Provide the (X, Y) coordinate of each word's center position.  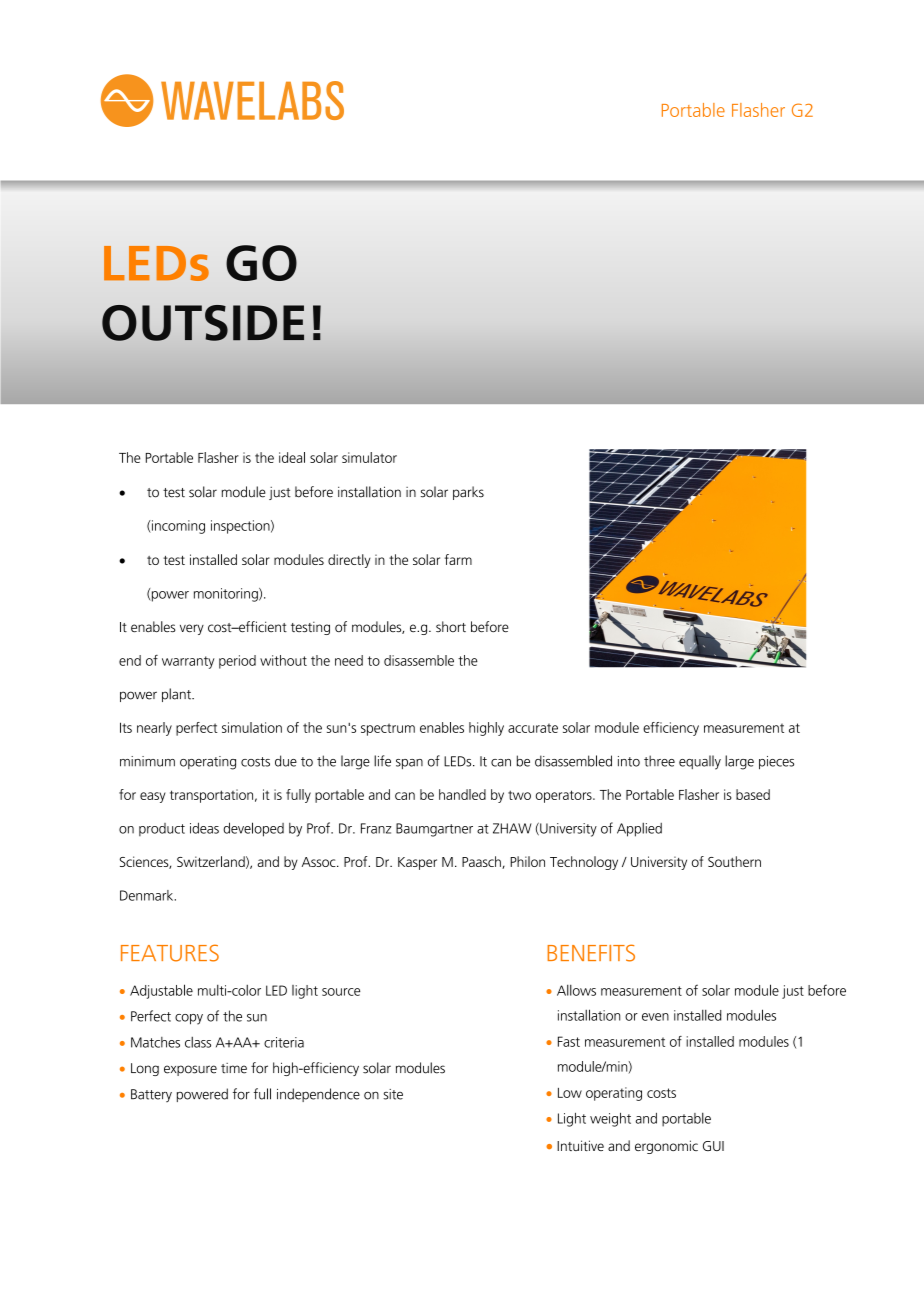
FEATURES (170, 953)
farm (458, 559)
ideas (204, 828)
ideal (292, 457)
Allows (576, 990)
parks (468, 493)
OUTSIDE (203, 323)
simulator (369, 457)
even (655, 1017)
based (753, 794)
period (237, 662)
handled (462, 794)
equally (700, 762)
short (451, 626)
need (349, 660)
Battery (151, 1095)
